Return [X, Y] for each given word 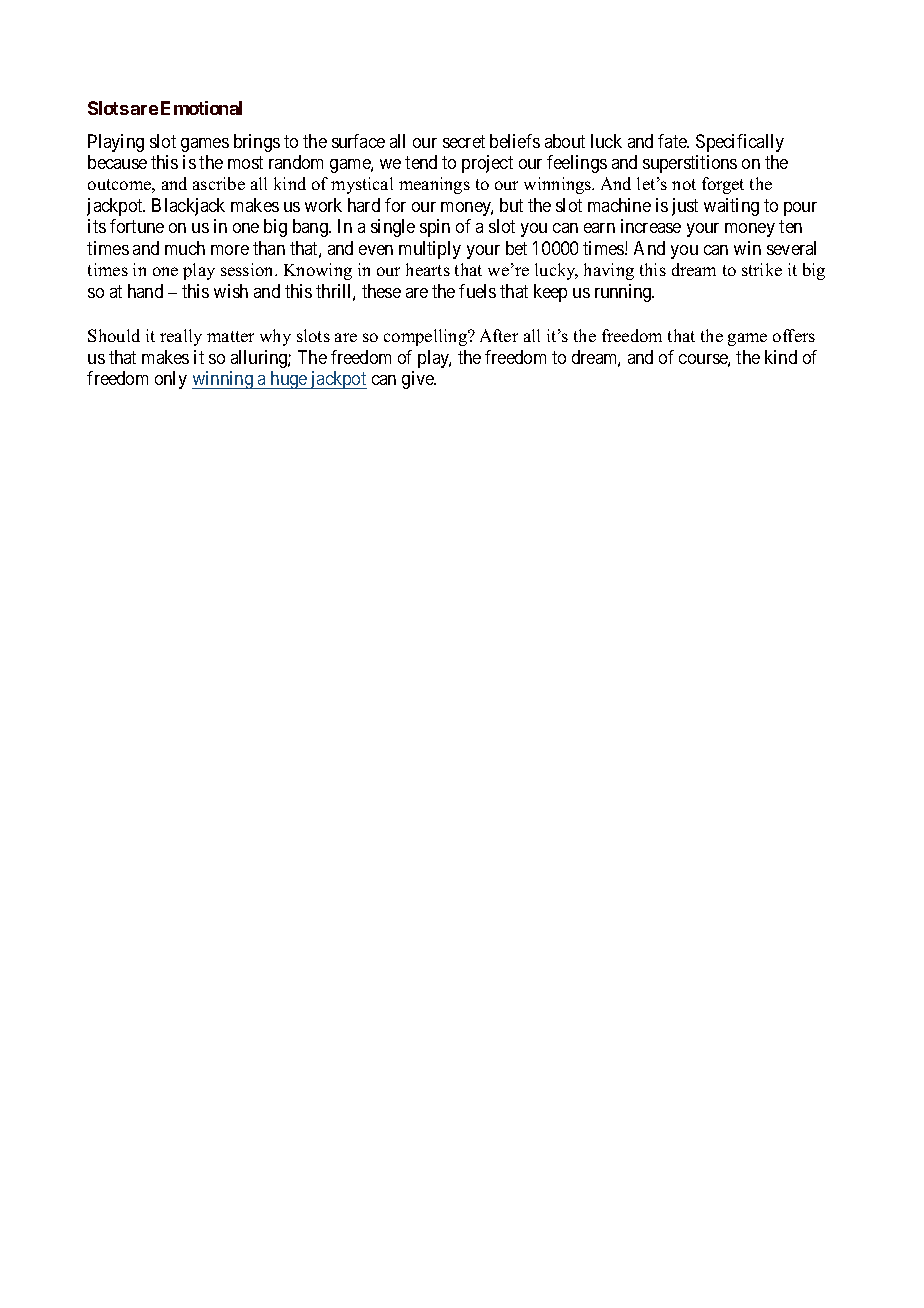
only [171, 380]
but [511, 205]
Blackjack [188, 207]
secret [464, 141]
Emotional [201, 108]
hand [145, 291]
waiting [731, 207]
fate [673, 141]
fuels [477, 291]
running [624, 293]
